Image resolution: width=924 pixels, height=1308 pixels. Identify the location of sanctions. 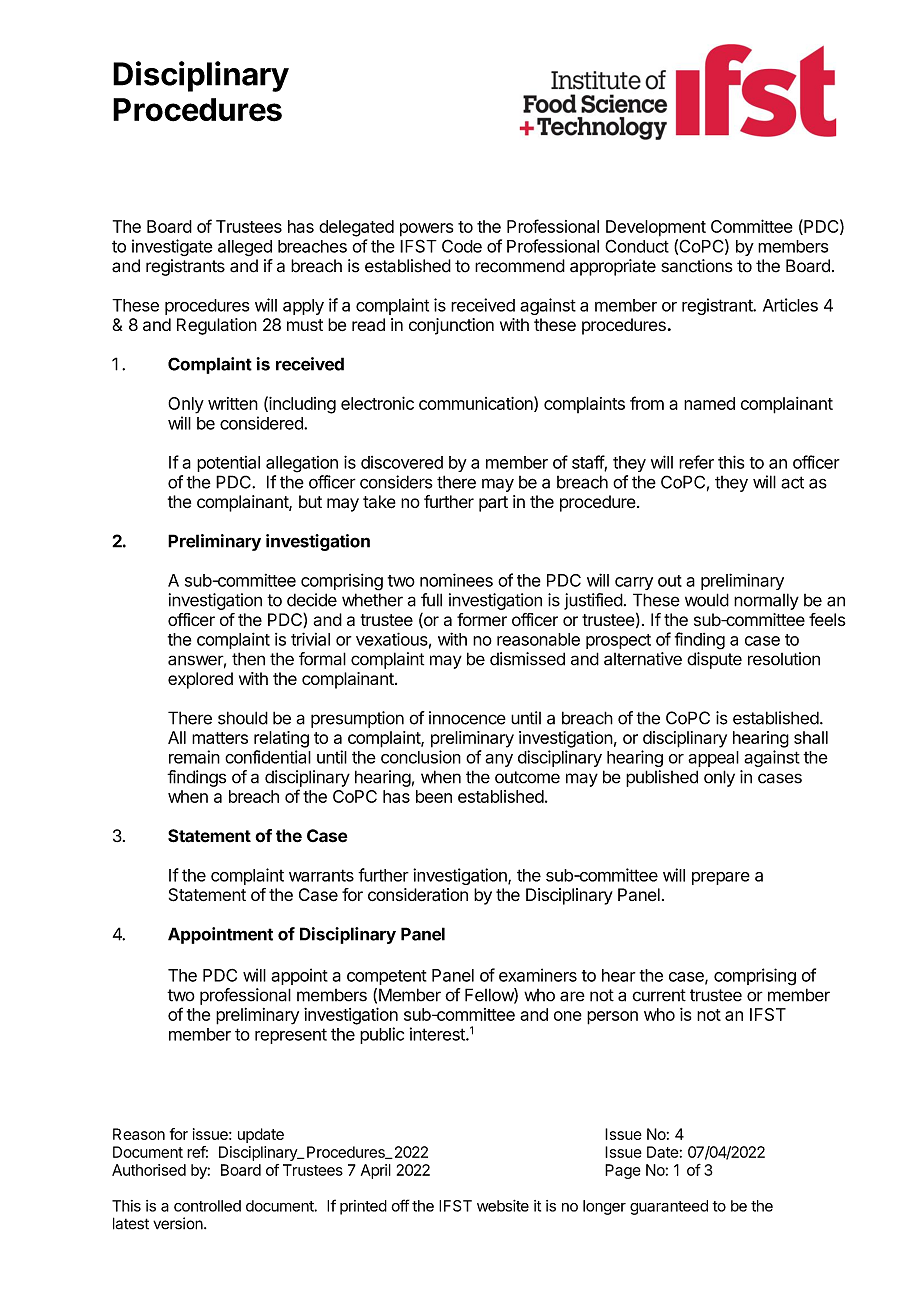
(697, 266).
